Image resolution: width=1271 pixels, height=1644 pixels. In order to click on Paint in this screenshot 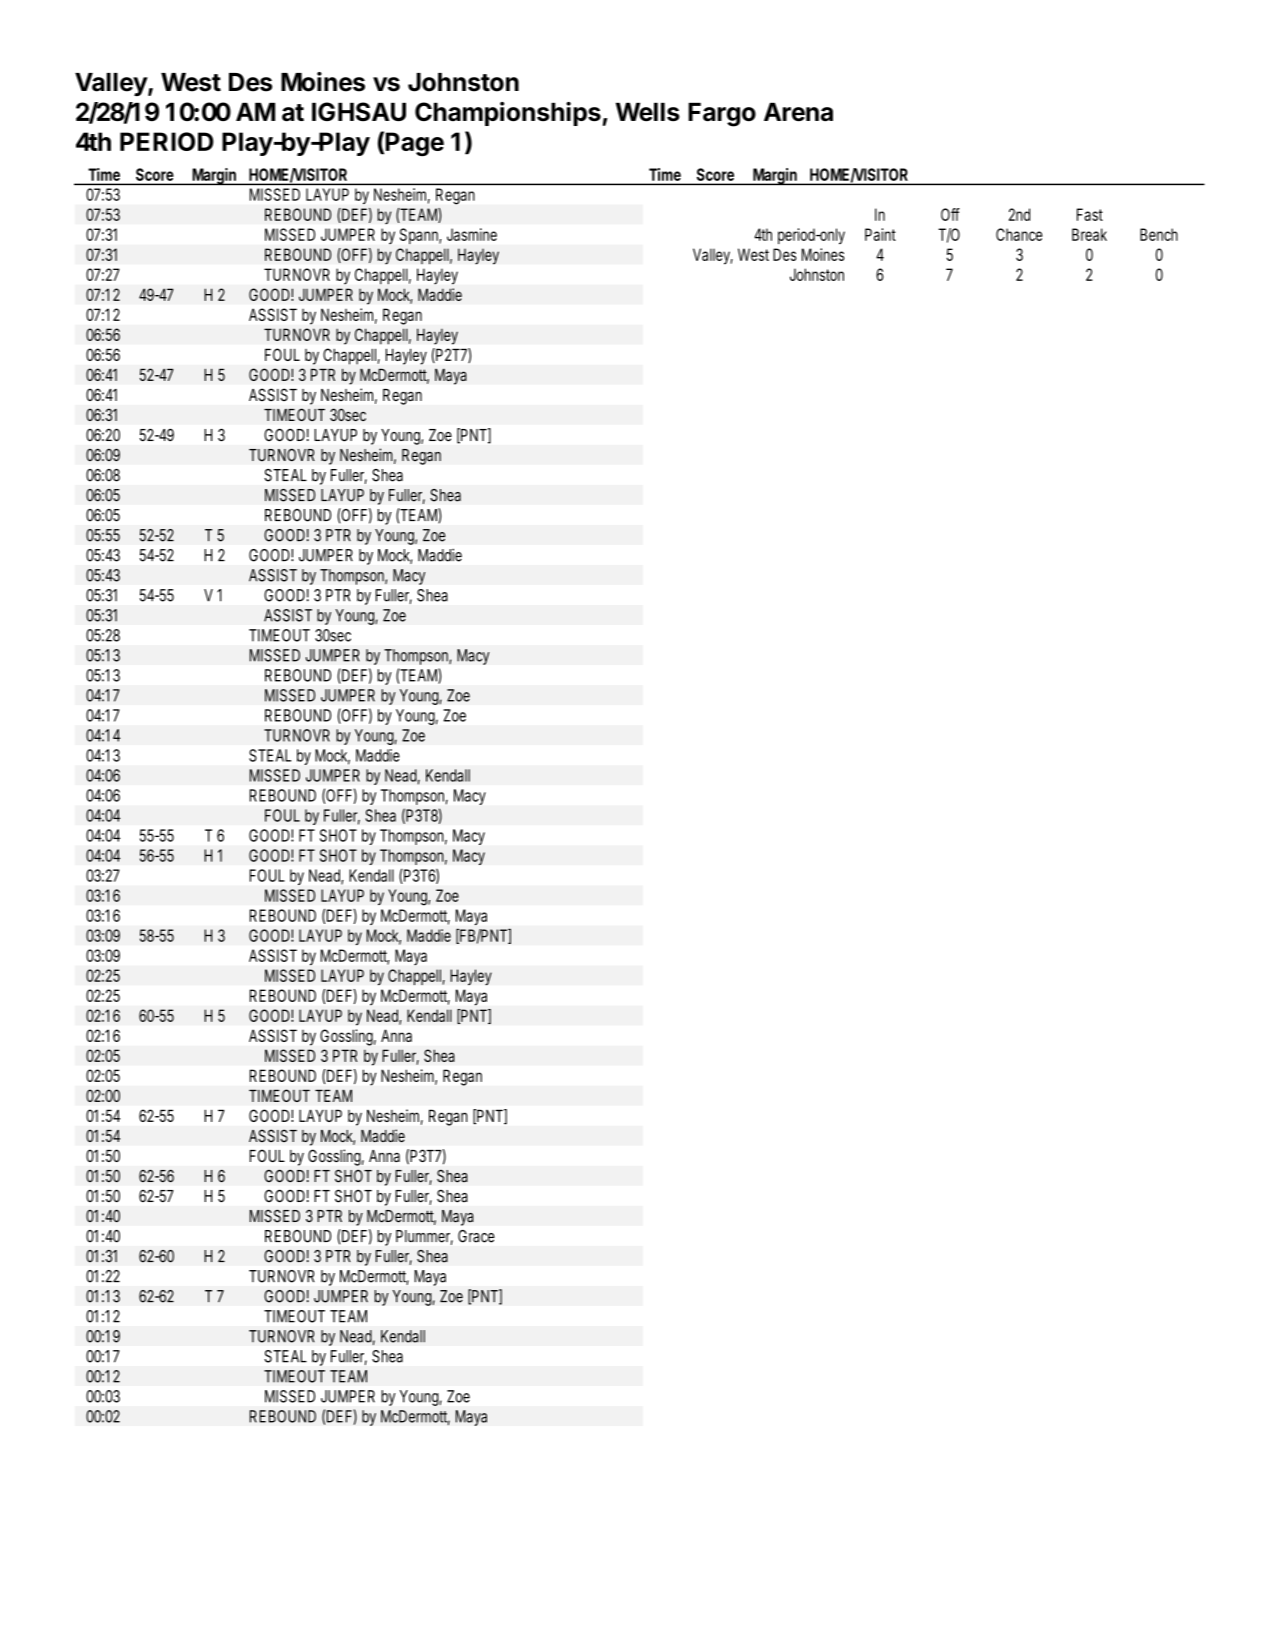, I will do `click(880, 234)`.
